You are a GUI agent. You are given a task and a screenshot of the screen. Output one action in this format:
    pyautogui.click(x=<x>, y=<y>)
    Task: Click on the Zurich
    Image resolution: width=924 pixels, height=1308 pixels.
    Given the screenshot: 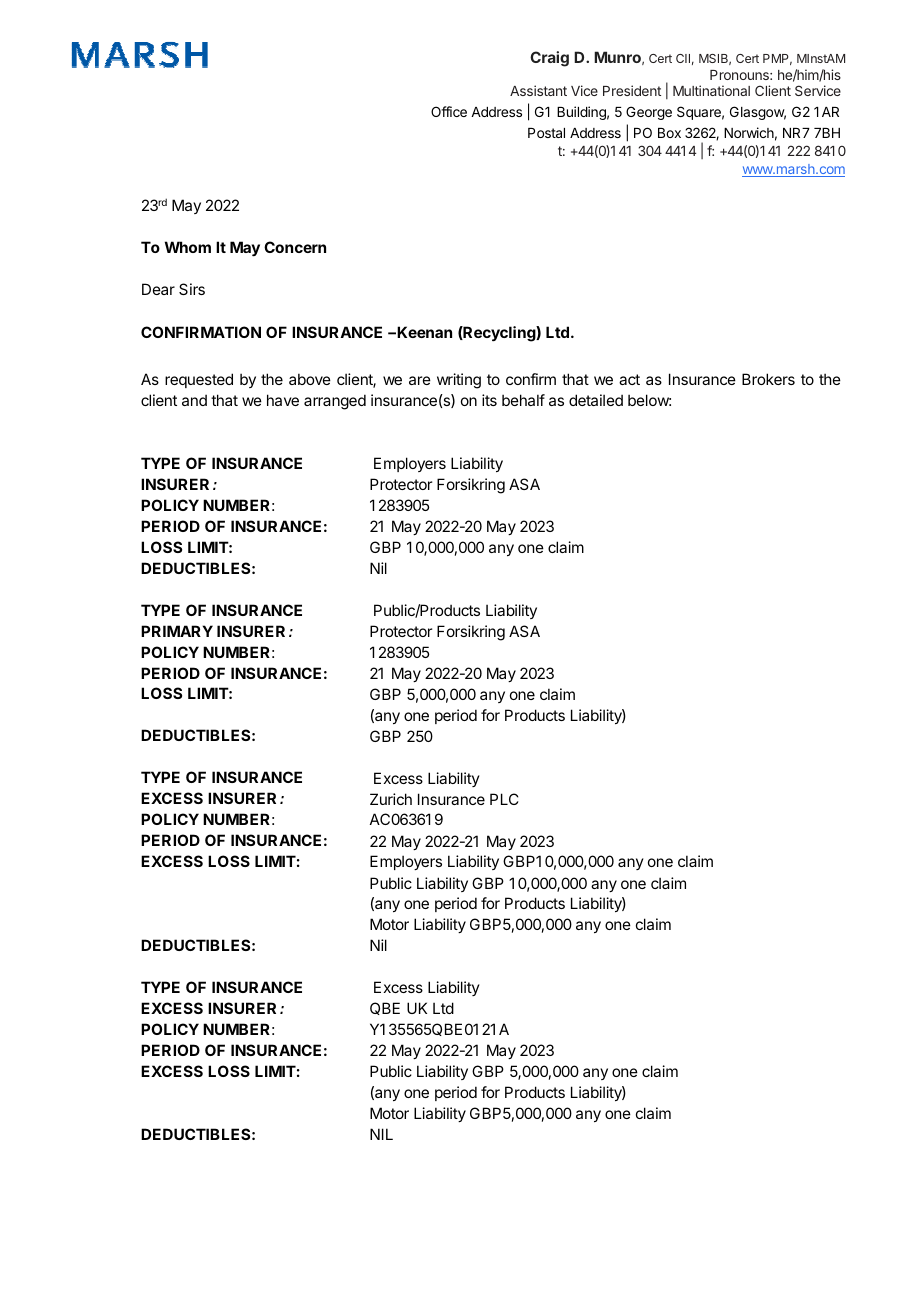 What is the action you would take?
    pyautogui.click(x=391, y=799)
